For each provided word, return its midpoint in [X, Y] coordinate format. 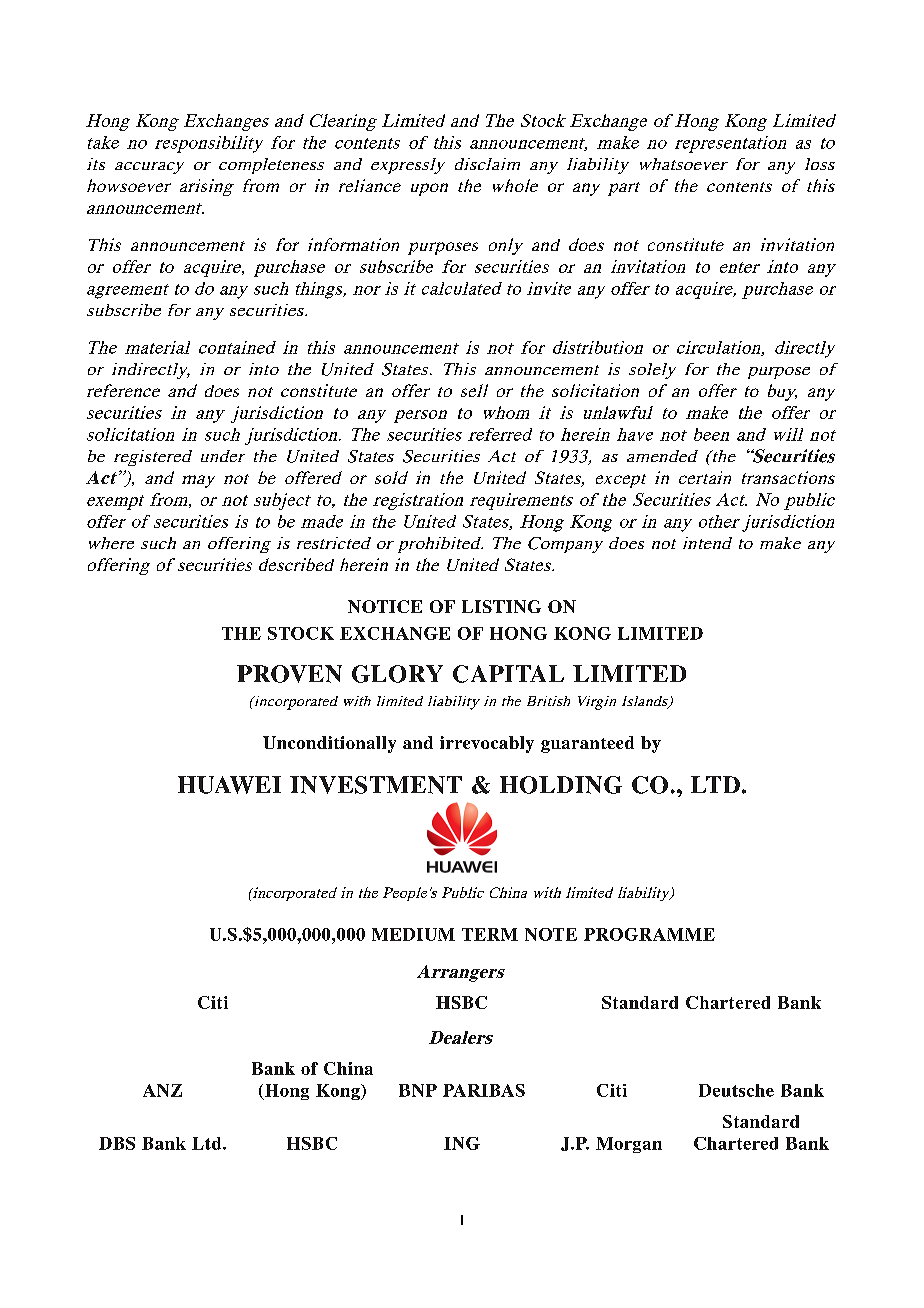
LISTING [501, 606]
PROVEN [289, 674]
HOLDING [561, 785]
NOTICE [385, 606]
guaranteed [587, 744]
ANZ [162, 1090]
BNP [418, 1090]
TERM [490, 934]
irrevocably [487, 744]
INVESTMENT [376, 785]
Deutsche [736, 1090]
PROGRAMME [649, 934]
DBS [117, 1143]
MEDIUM [413, 934]
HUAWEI [229, 785]
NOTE [551, 934]
